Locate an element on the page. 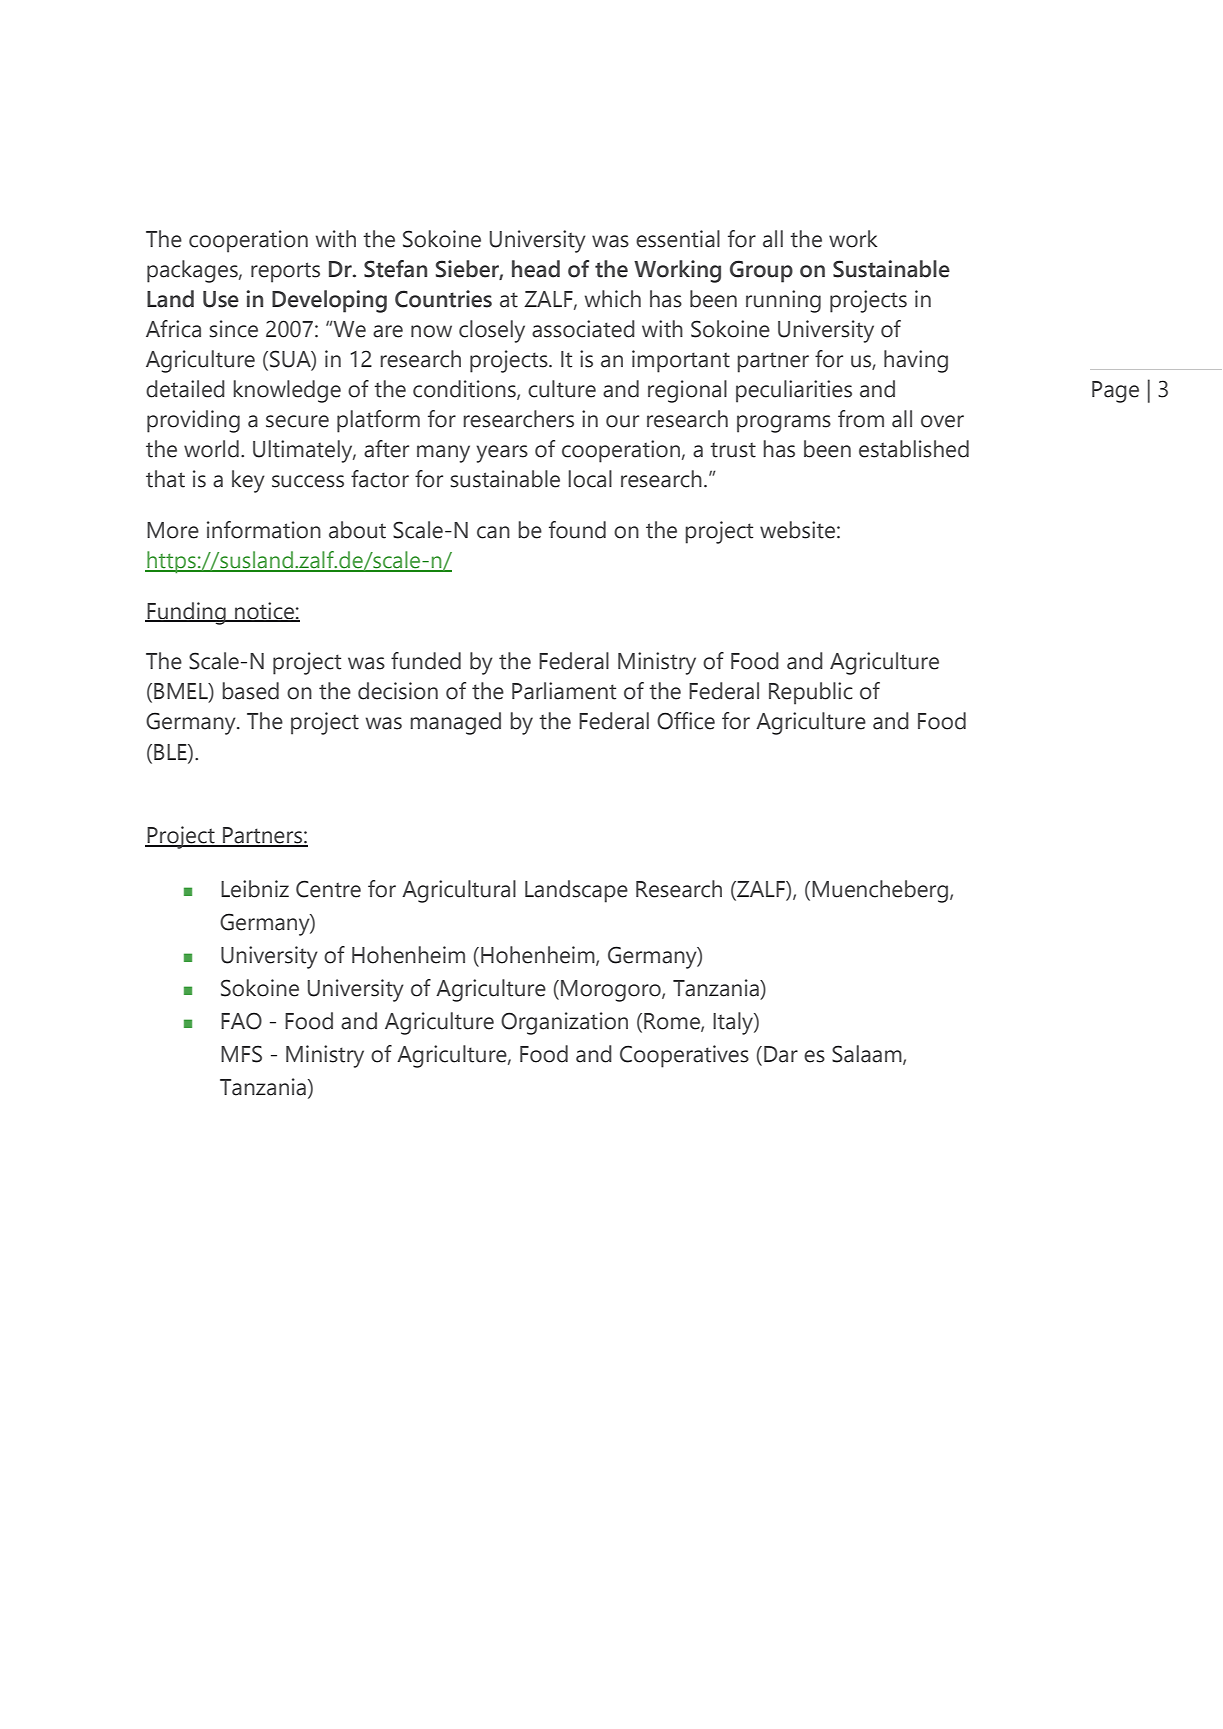 This image has width=1223, height=1729. FAO is located at coordinates (241, 1021).
